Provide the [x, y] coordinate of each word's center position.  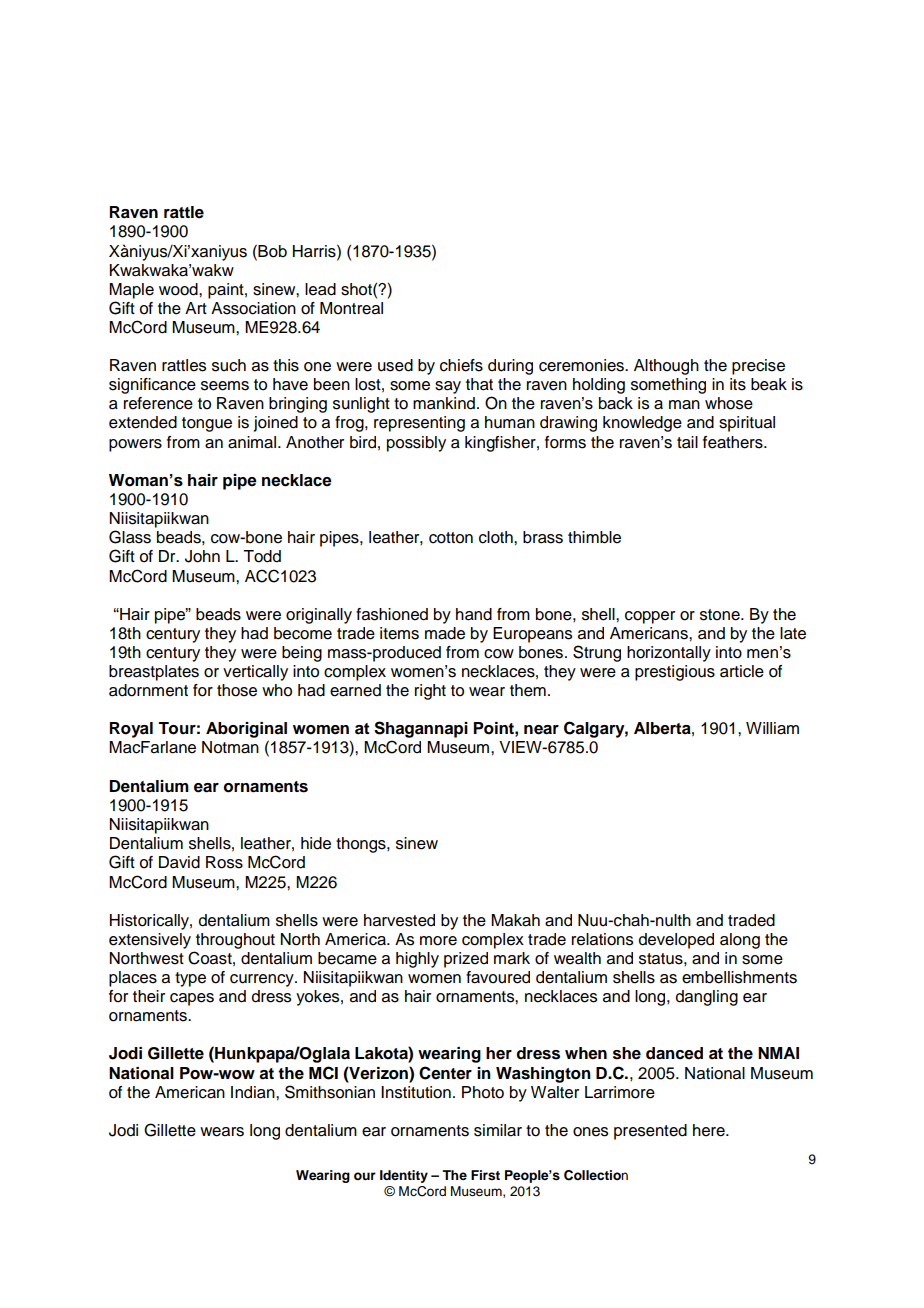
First [485, 1175]
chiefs [461, 365]
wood [179, 289]
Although [666, 367]
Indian [254, 1092]
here [710, 1130]
